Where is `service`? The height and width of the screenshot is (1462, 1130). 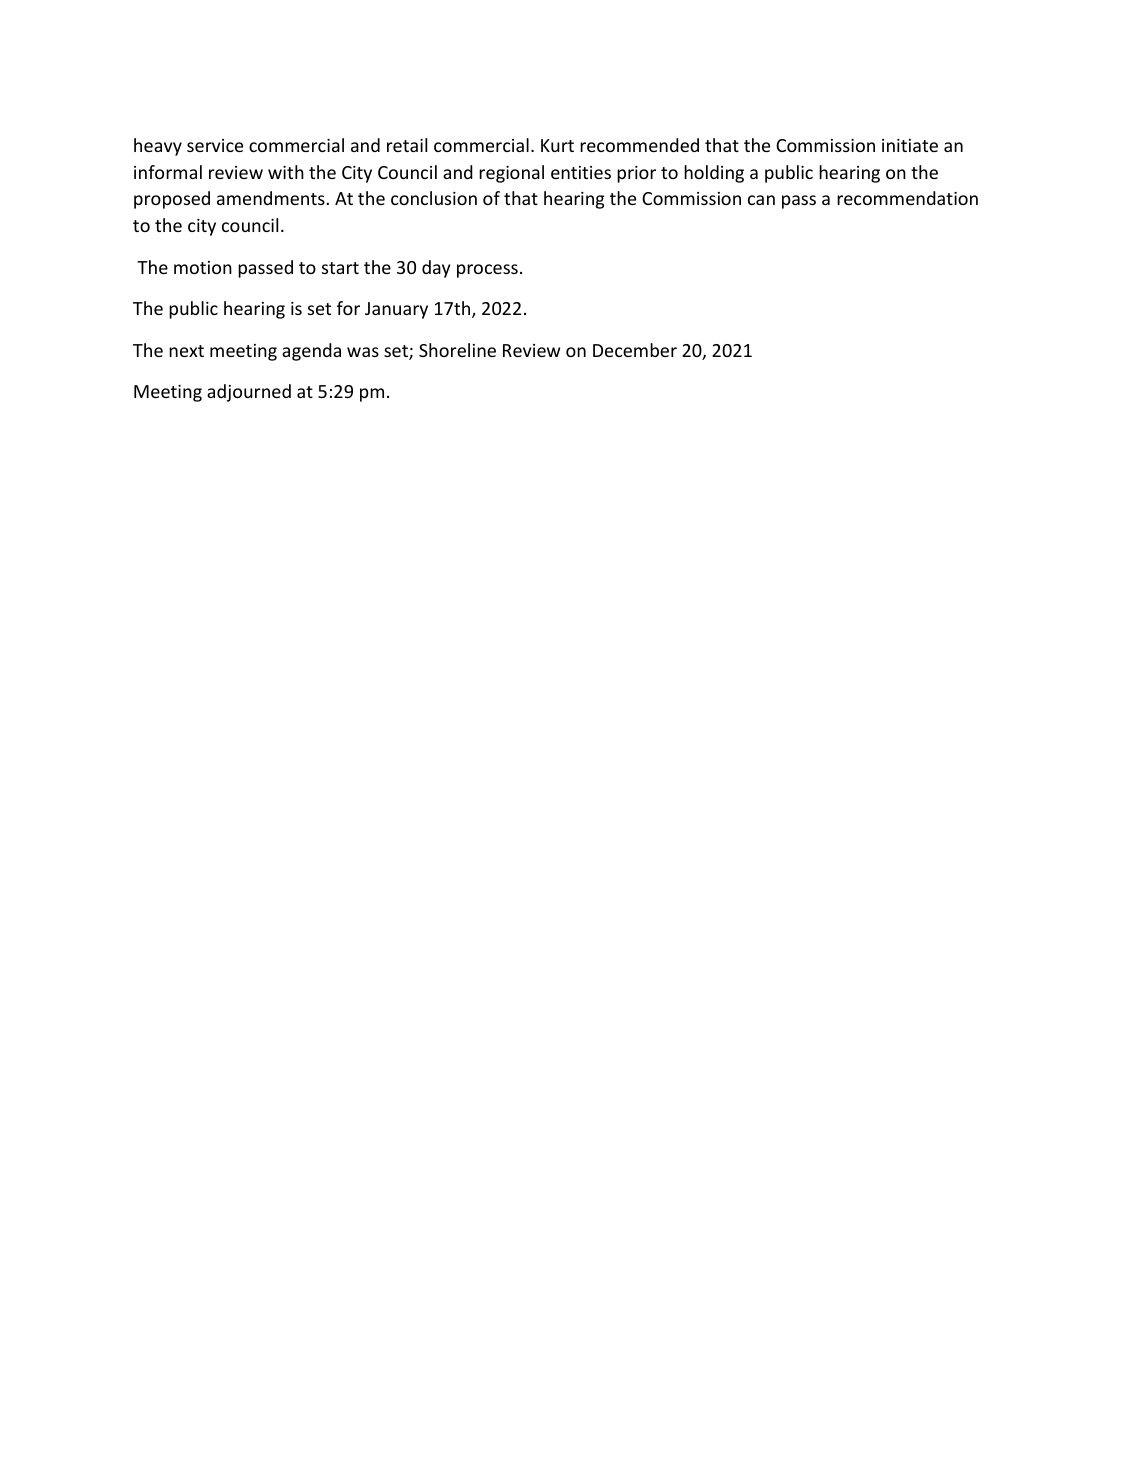 service is located at coordinates (215, 145).
